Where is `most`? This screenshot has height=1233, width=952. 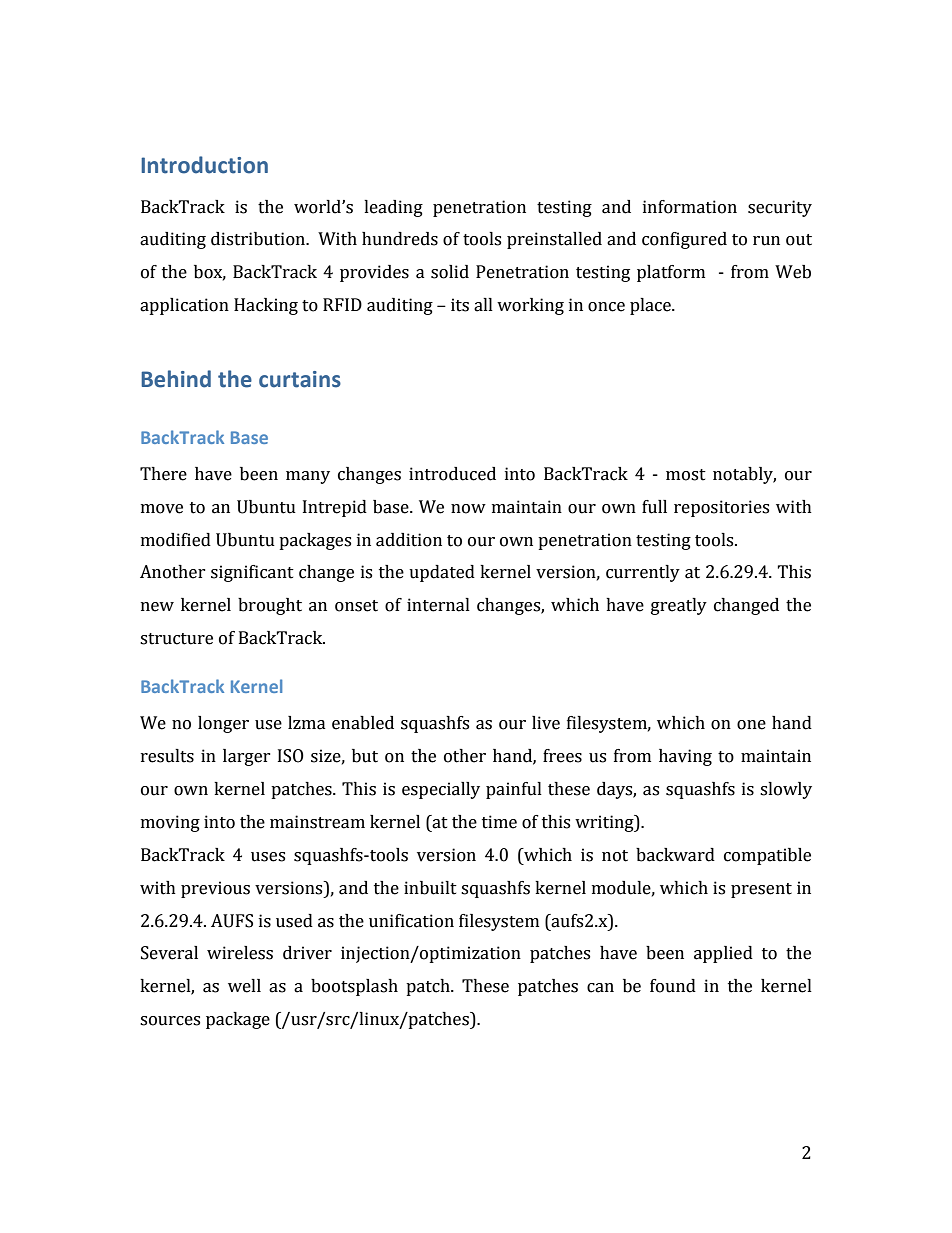
most is located at coordinates (686, 475).
